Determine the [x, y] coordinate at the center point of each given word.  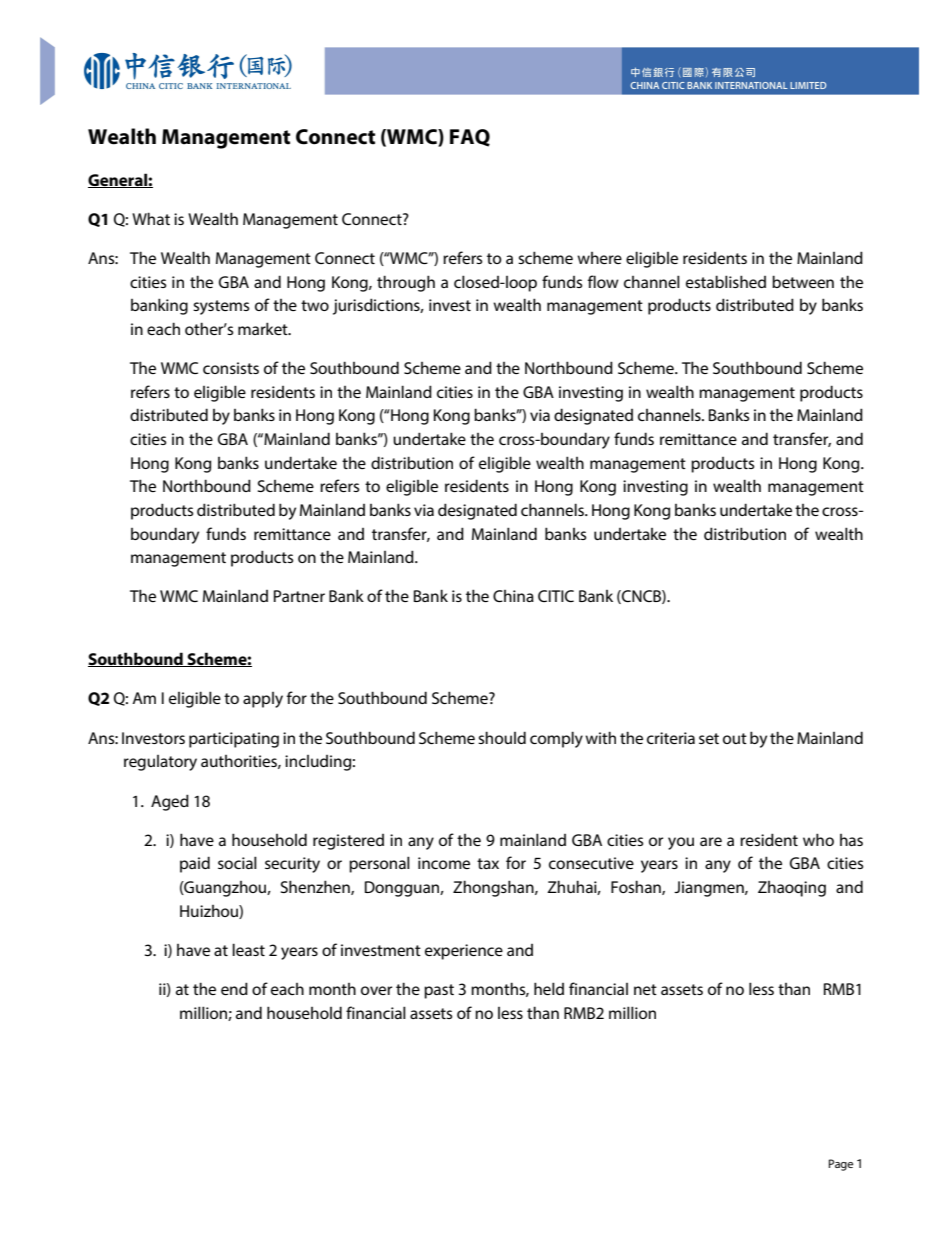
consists [231, 368]
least [248, 949]
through [406, 283]
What [151, 218]
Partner [299, 596]
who [818, 839]
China [513, 596]
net [645, 989]
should [502, 737]
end [234, 988]
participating [234, 740]
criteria [671, 738]
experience [464, 952]
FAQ [470, 138]
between [803, 281]
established [726, 281]
